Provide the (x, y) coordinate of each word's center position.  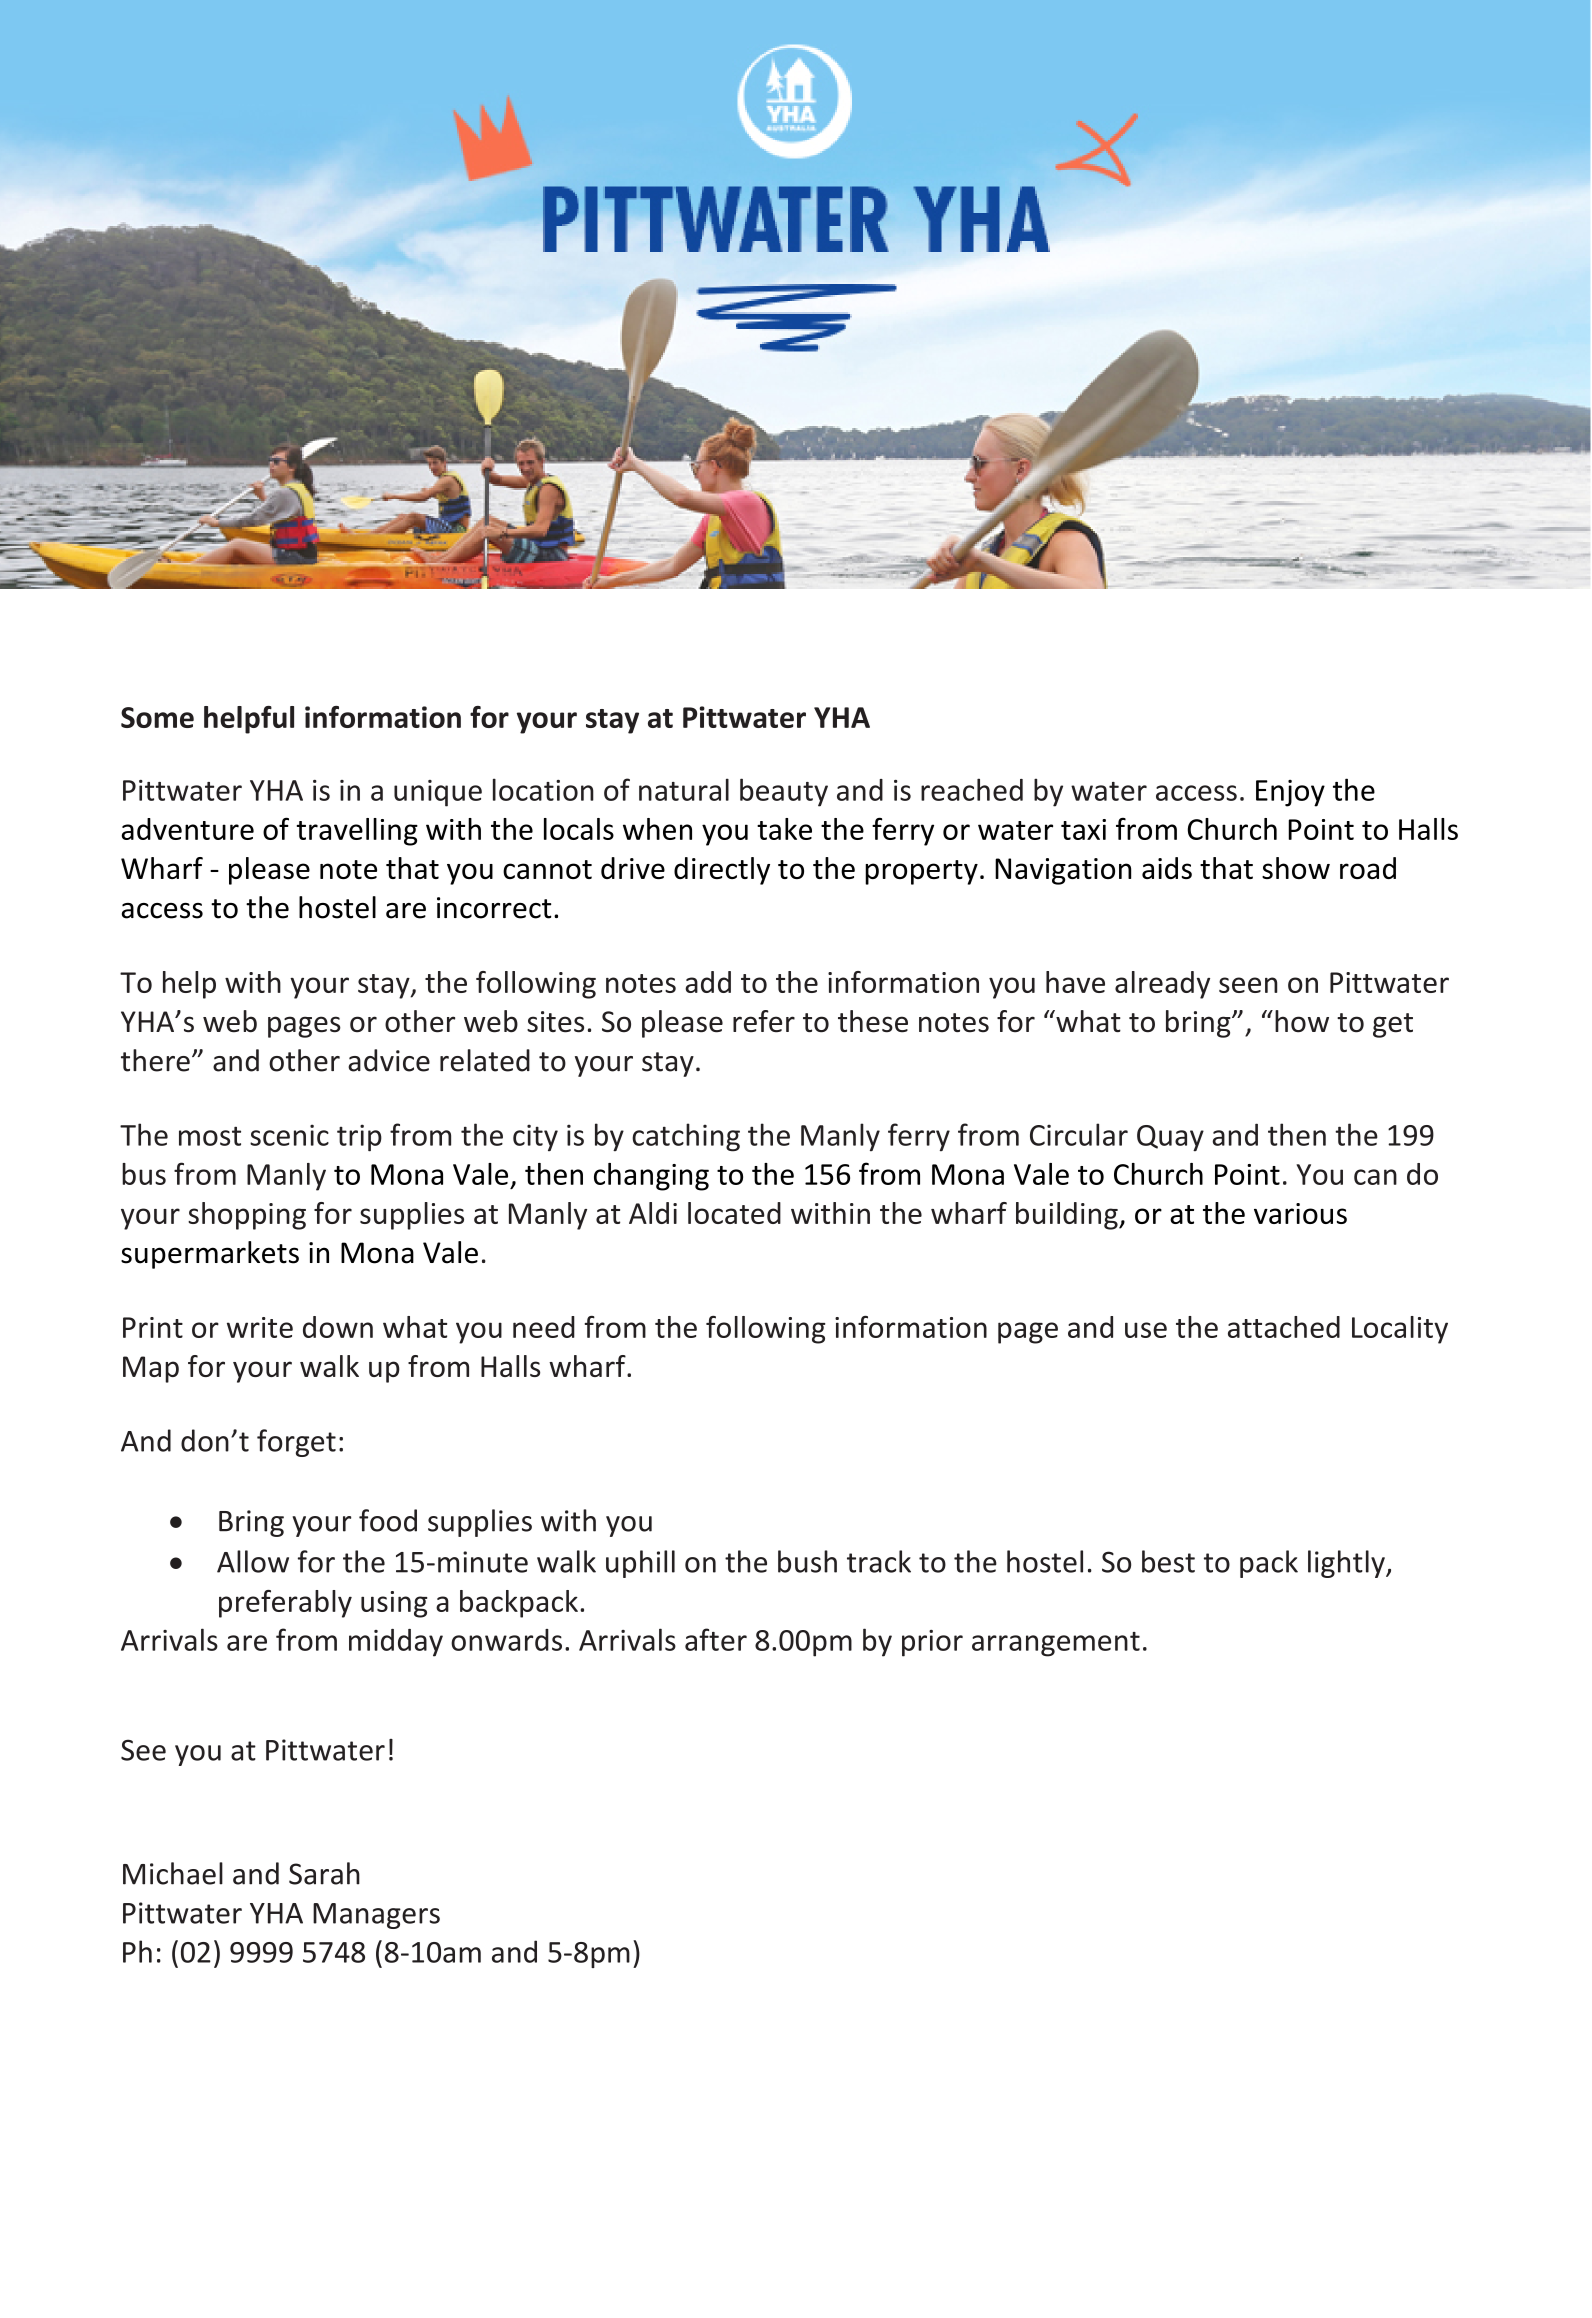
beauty (784, 792)
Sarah (324, 1873)
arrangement (1056, 1644)
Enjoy (1290, 793)
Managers (376, 1916)
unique (438, 793)
